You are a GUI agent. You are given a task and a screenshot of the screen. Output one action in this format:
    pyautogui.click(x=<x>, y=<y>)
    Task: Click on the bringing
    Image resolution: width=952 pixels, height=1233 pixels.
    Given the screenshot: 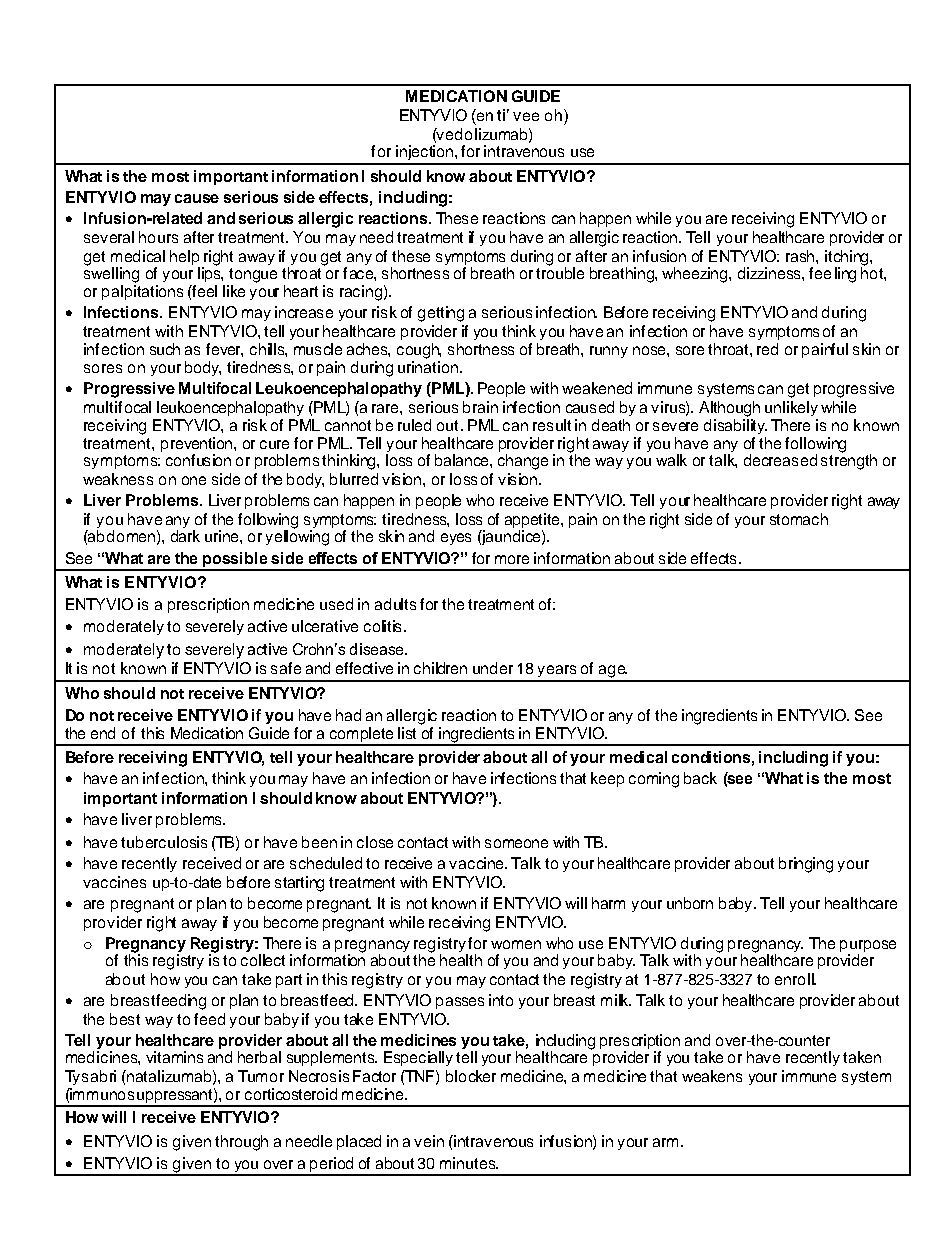 What is the action you would take?
    pyautogui.click(x=806, y=865)
